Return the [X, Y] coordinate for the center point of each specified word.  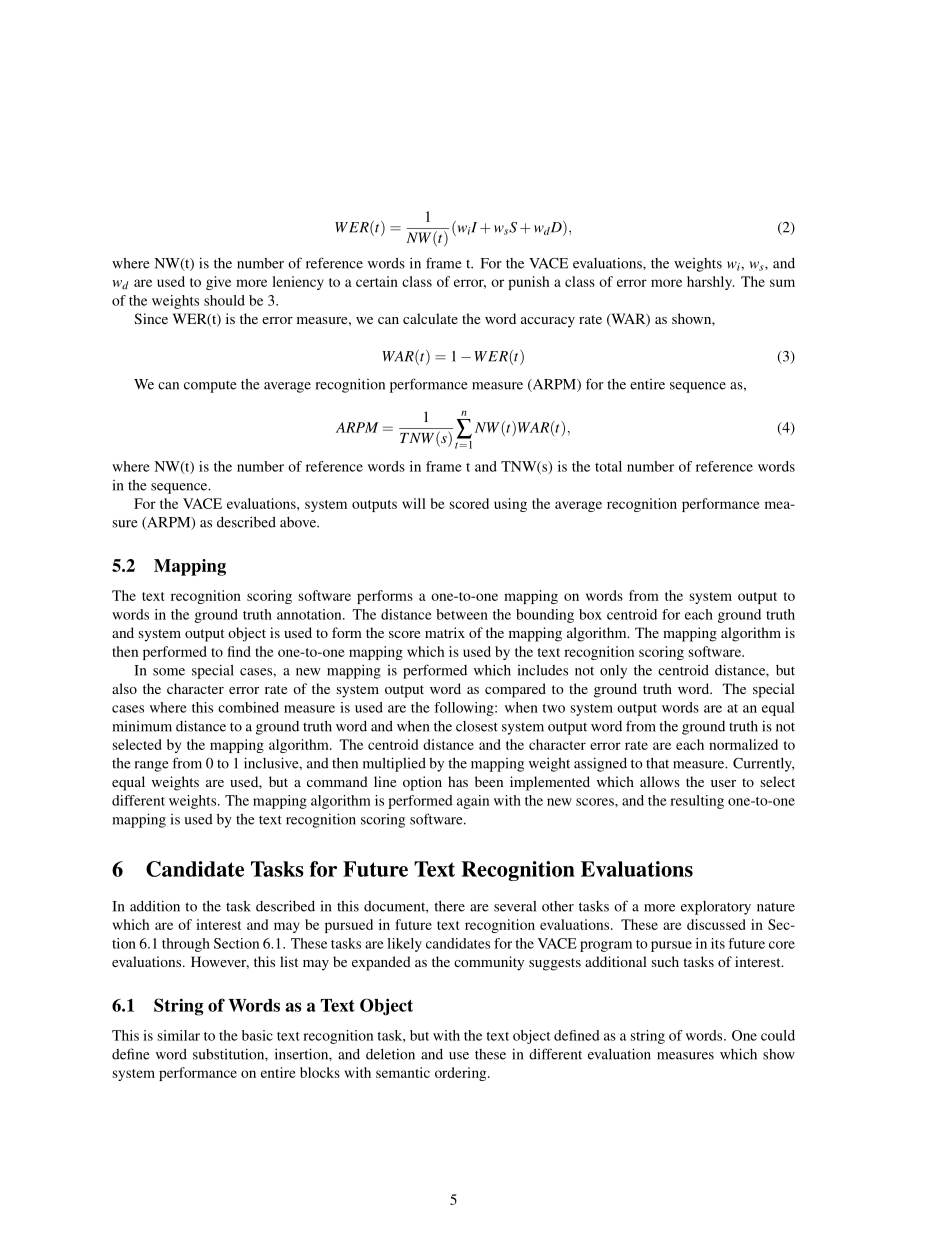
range [152, 766]
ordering [462, 1074]
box [590, 614]
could [778, 1035]
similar [179, 1035]
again [473, 802]
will [414, 503]
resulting [697, 802]
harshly [710, 283]
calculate [430, 318]
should [224, 300]
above [299, 522]
